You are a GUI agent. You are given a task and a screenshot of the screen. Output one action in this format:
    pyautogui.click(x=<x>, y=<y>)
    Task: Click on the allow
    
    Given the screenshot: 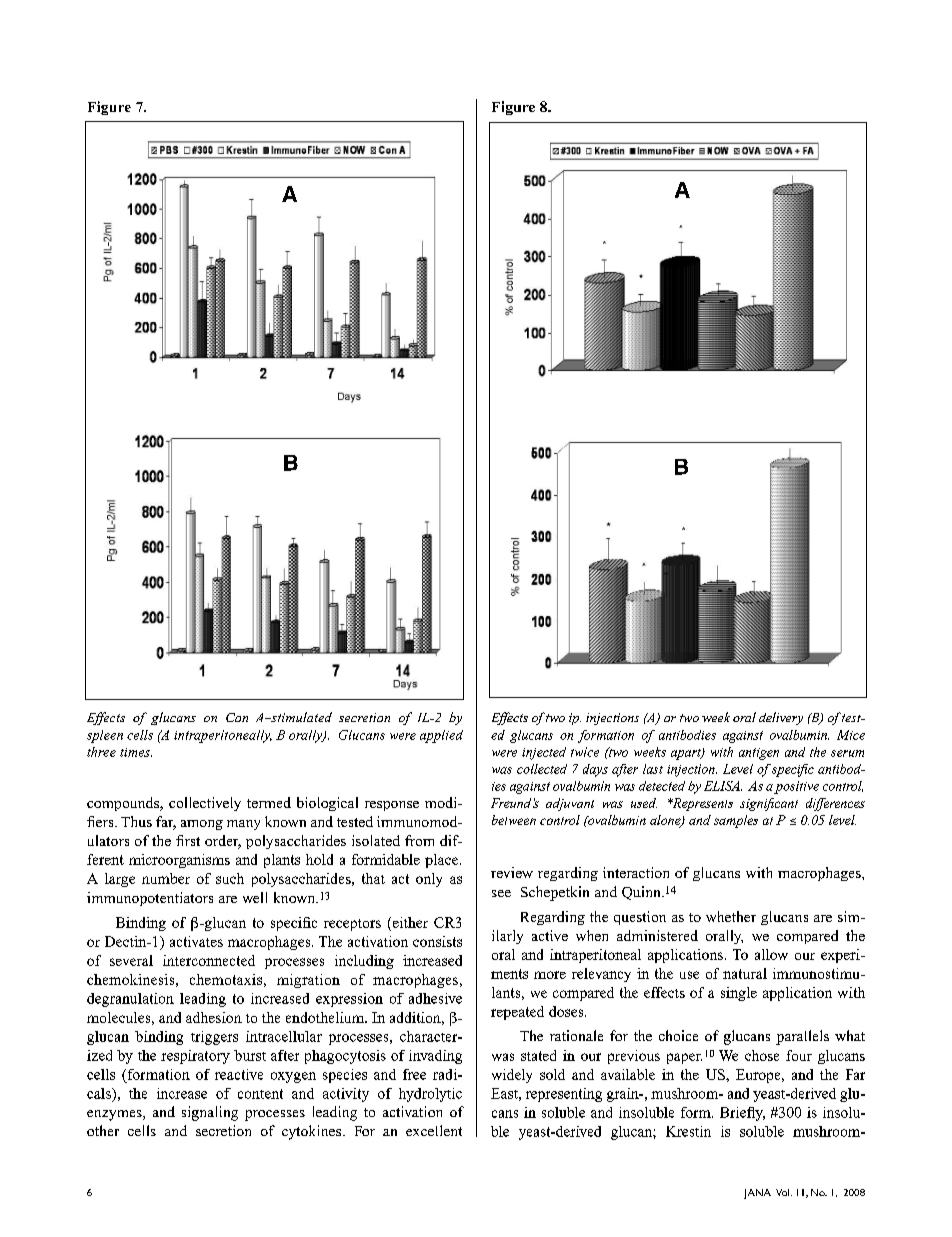 What is the action you would take?
    pyautogui.click(x=771, y=954)
